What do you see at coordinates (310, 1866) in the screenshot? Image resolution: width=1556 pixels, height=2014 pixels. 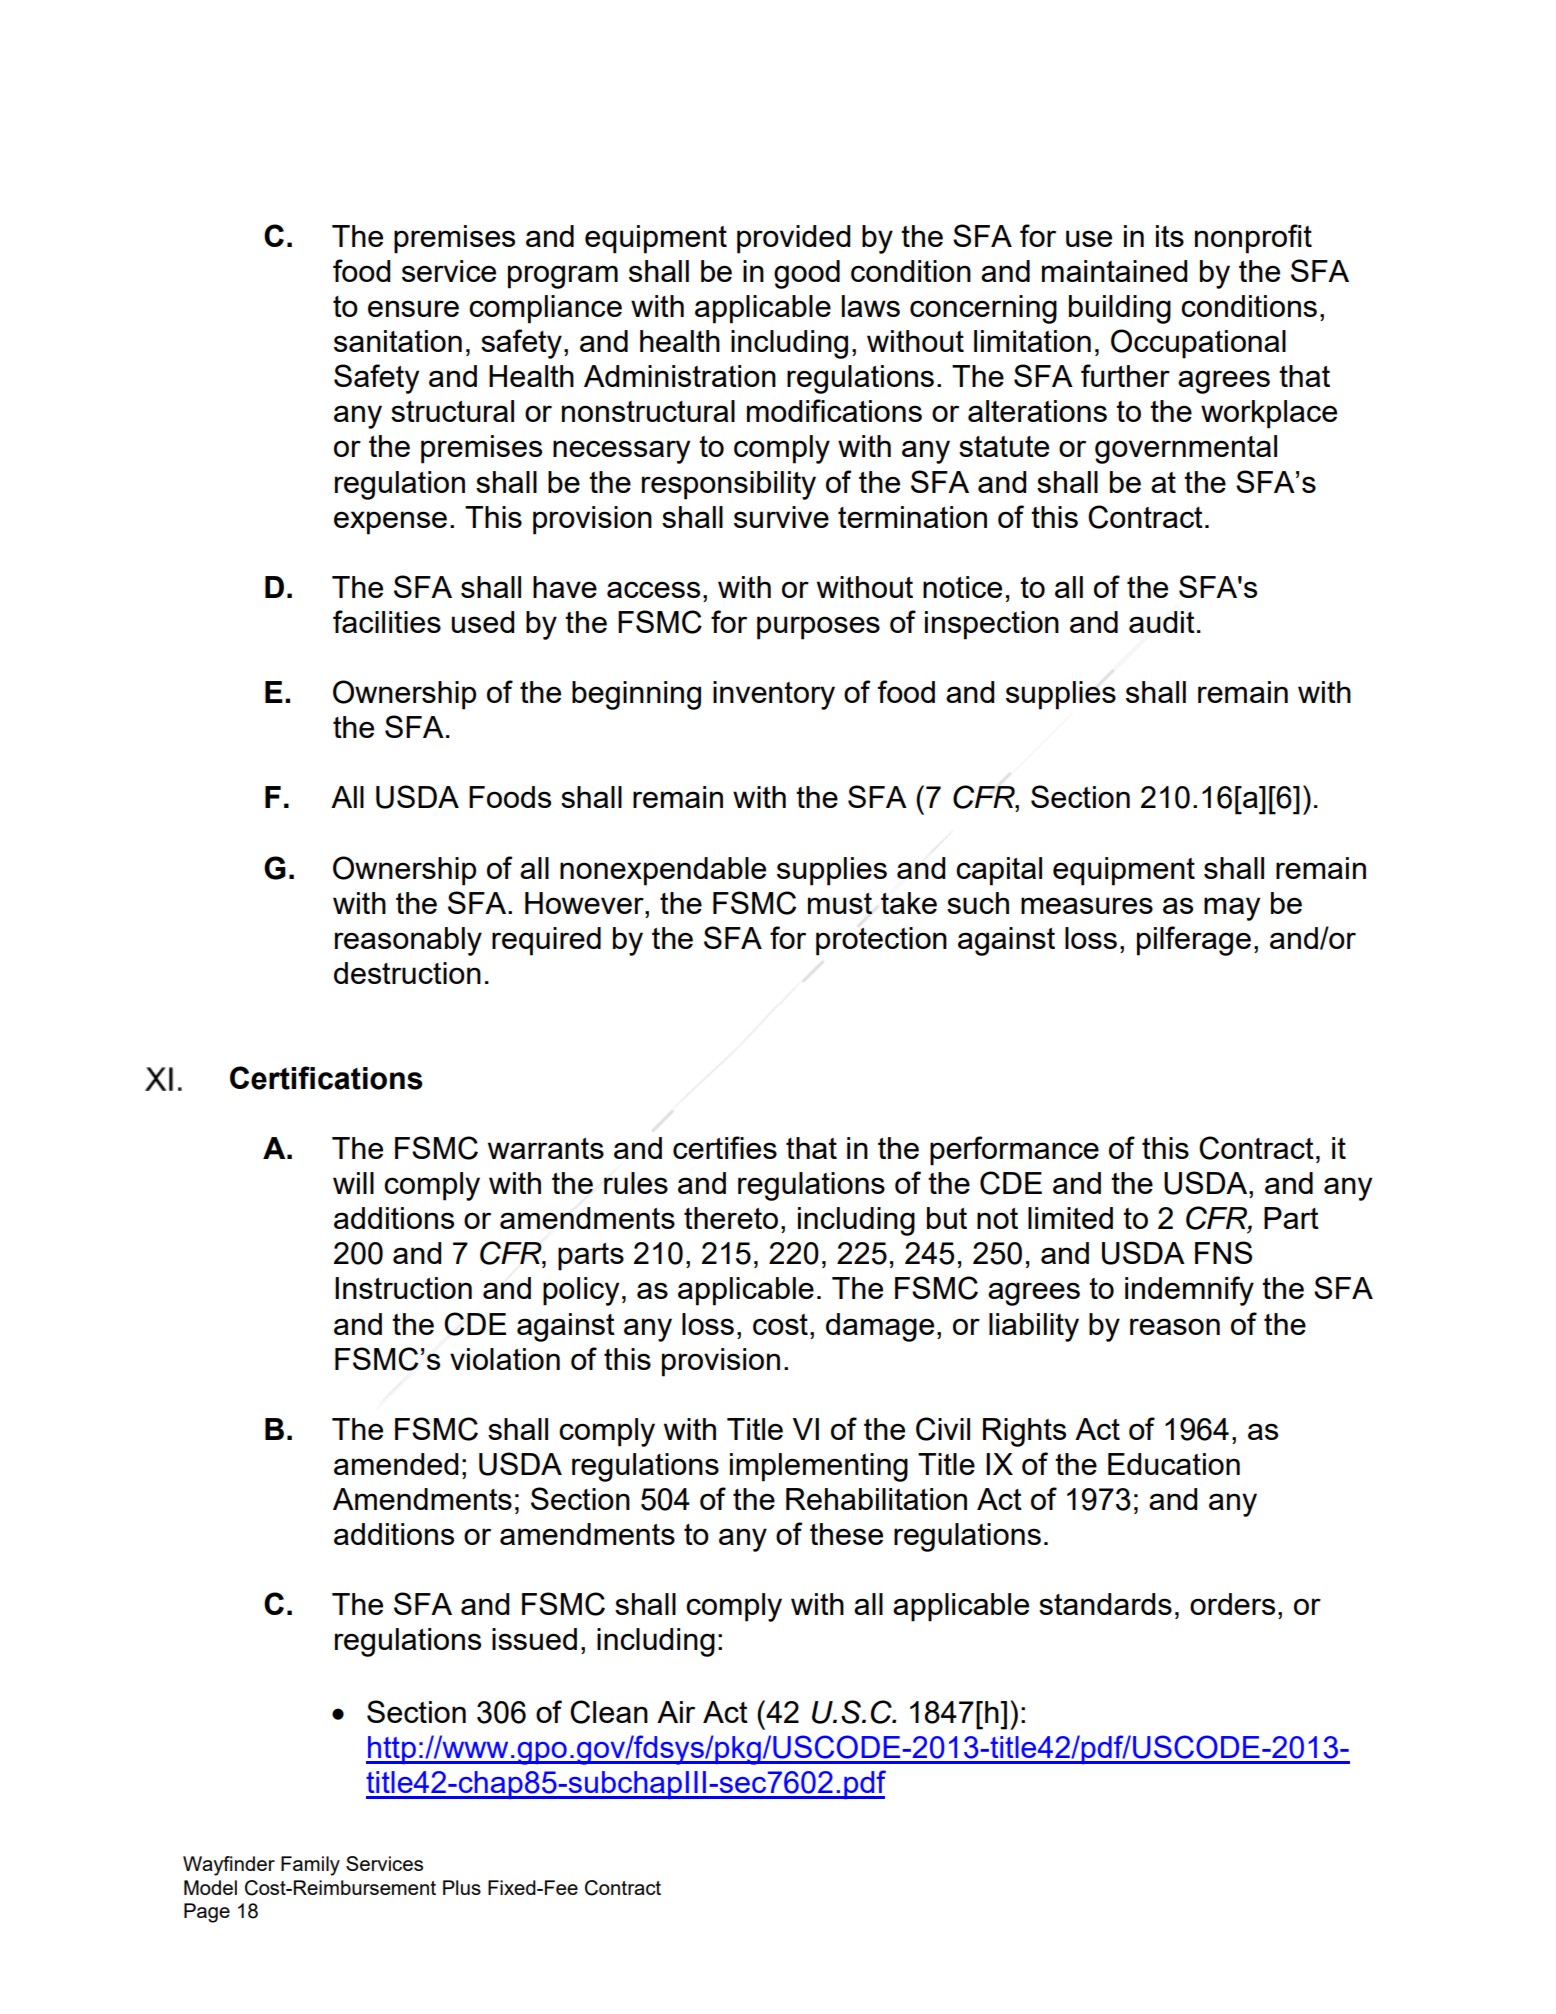 I see `Family` at bounding box center [310, 1866].
